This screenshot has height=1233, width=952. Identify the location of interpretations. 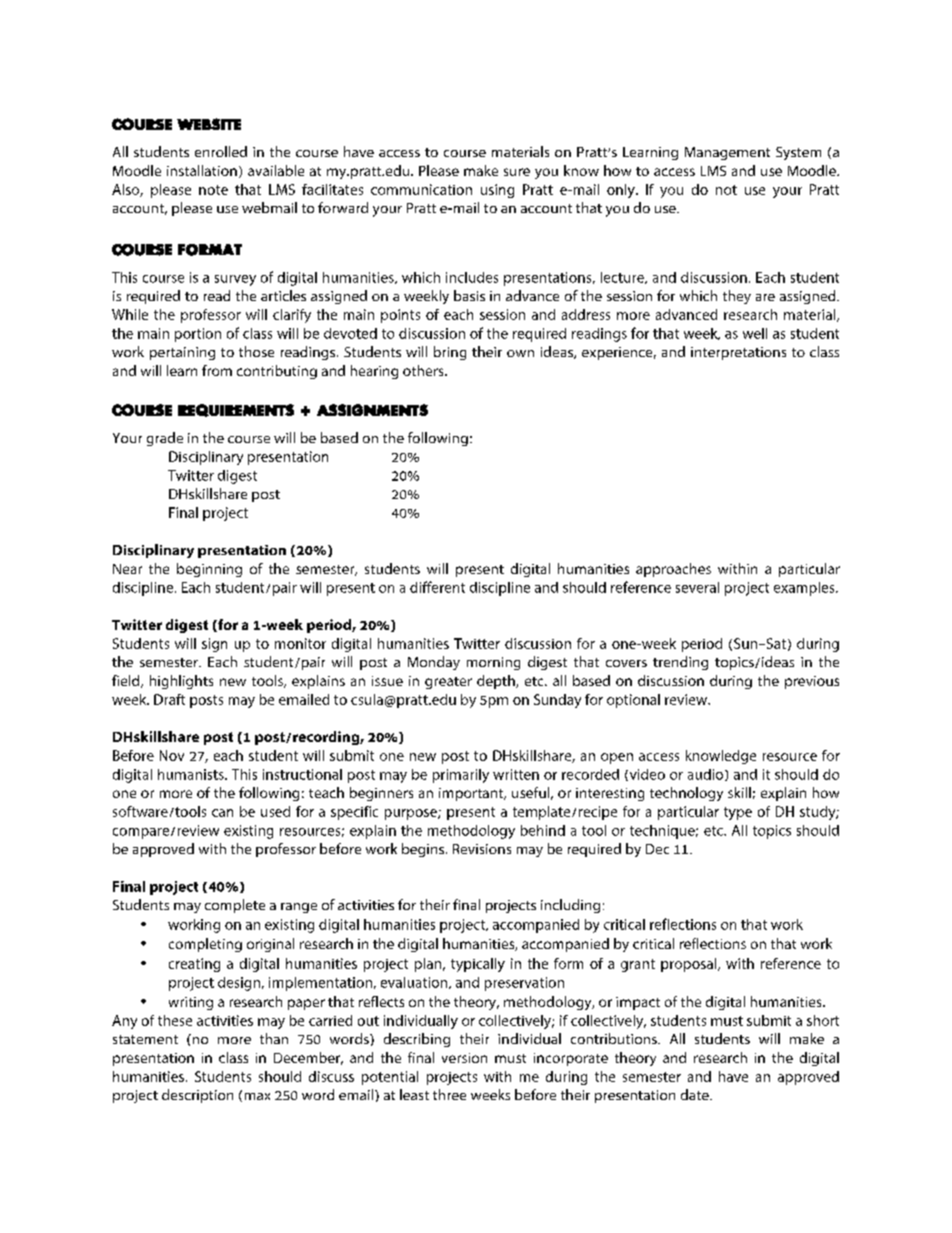
(738, 353).
